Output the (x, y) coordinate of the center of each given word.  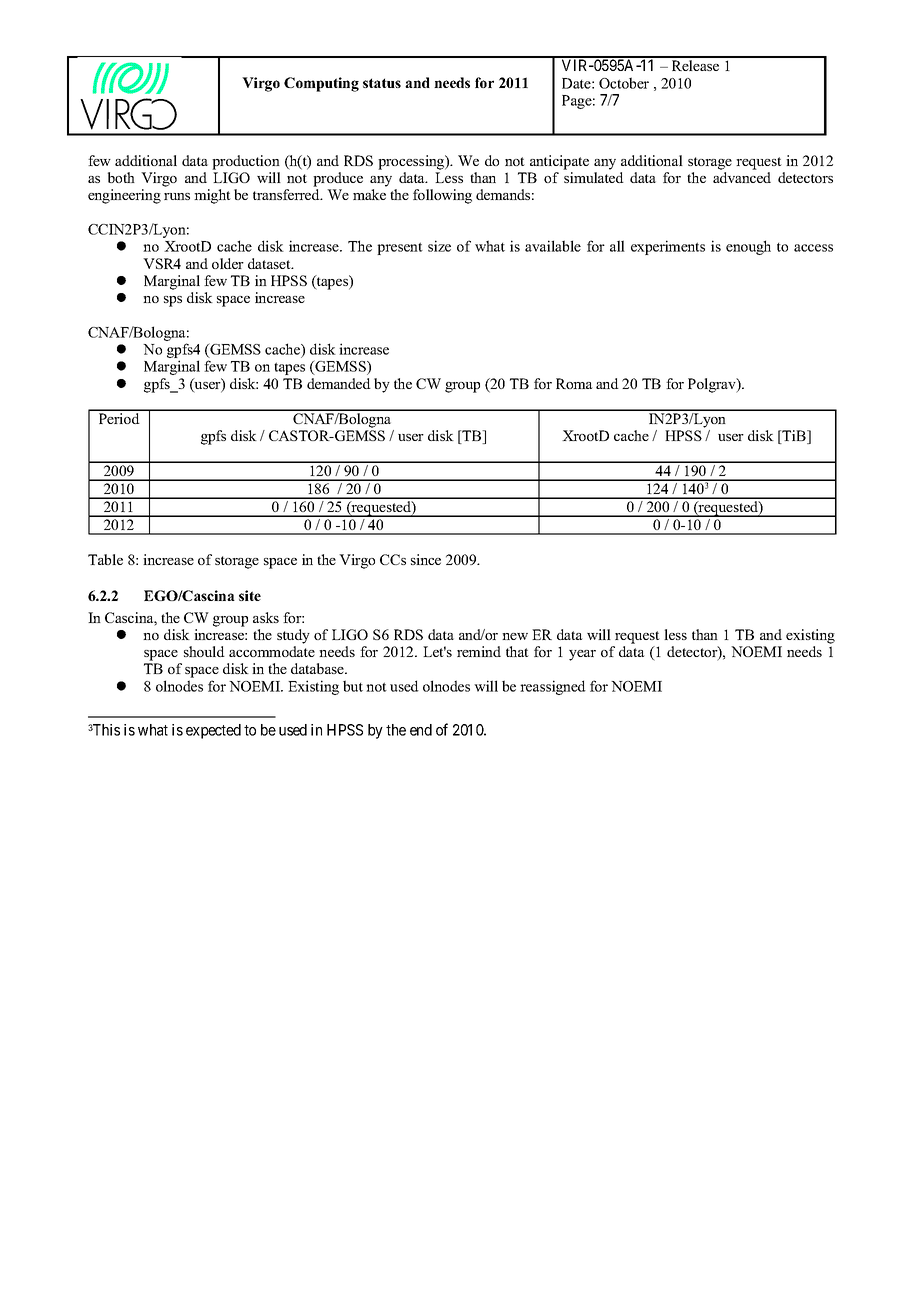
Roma (574, 383)
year (582, 655)
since (426, 559)
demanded (339, 383)
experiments (668, 247)
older (228, 263)
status (382, 83)
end (421, 730)
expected (213, 731)
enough (748, 247)
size (439, 246)
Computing (321, 84)
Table (105, 559)
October (624, 83)
